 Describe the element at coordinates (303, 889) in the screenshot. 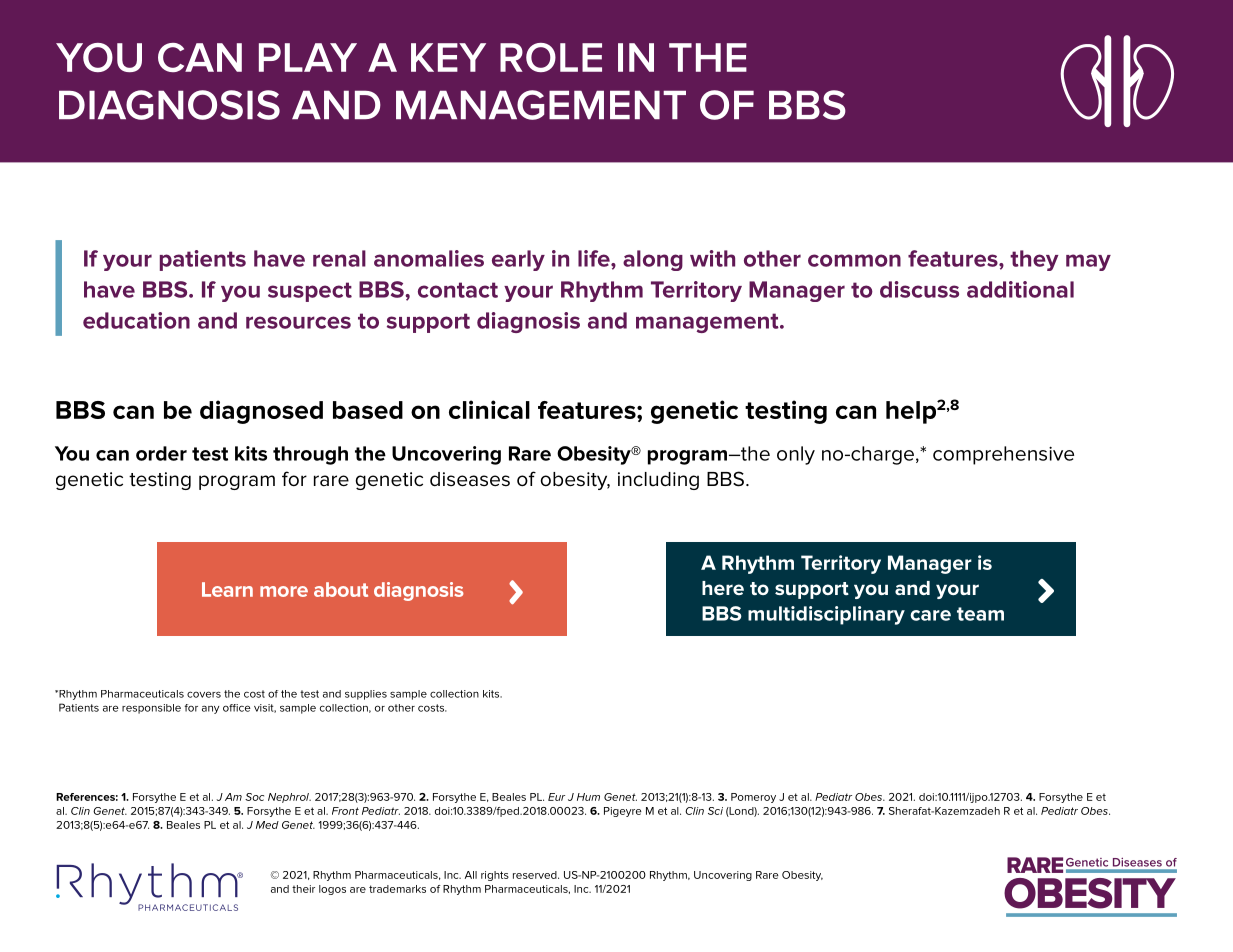

I see `their` at that location.
